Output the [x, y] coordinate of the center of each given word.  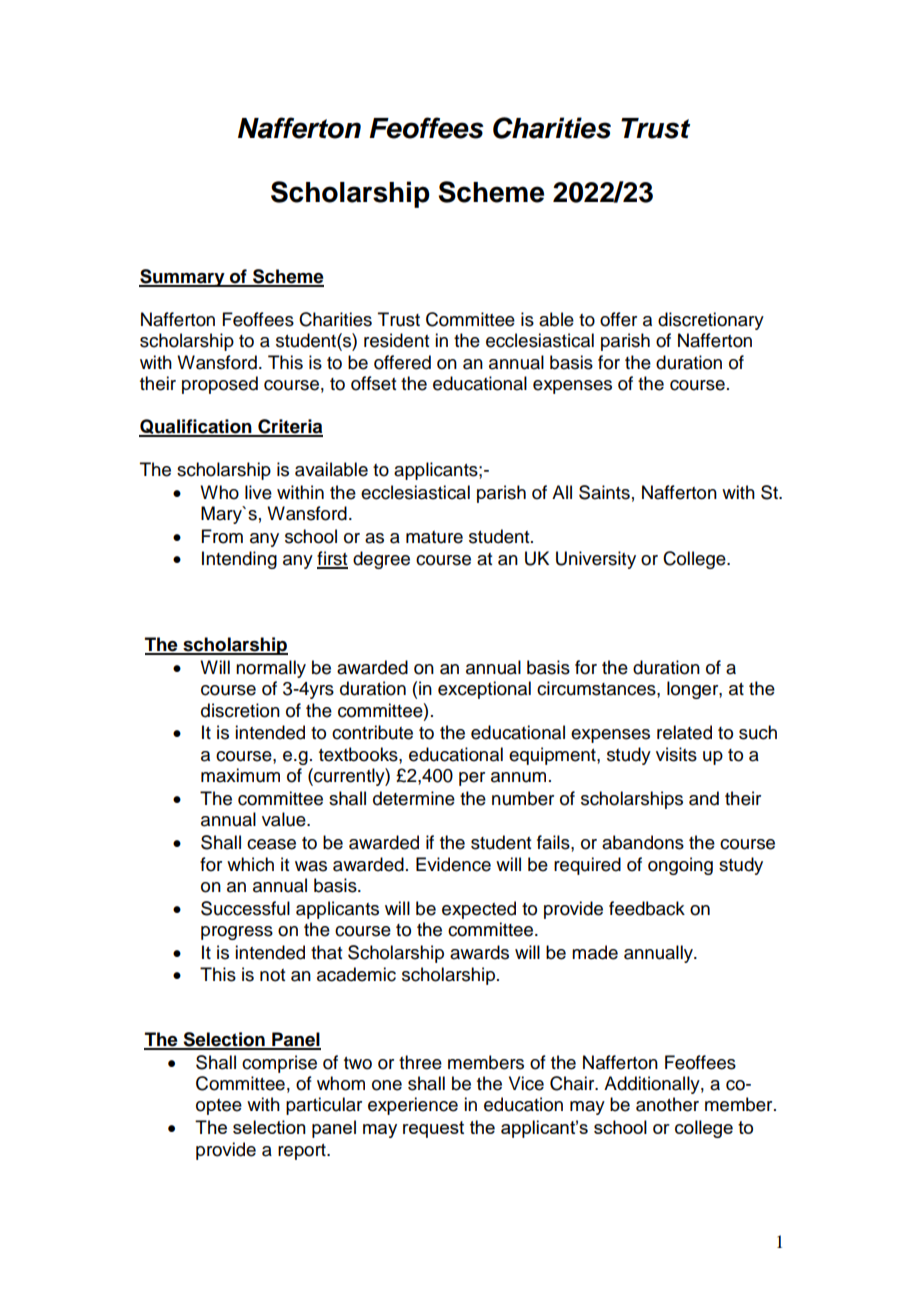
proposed [220, 385]
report [303, 1152]
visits [676, 754]
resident [396, 340]
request [433, 1129]
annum [518, 777]
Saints [604, 492]
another [667, 1104]
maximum [240, 775]
